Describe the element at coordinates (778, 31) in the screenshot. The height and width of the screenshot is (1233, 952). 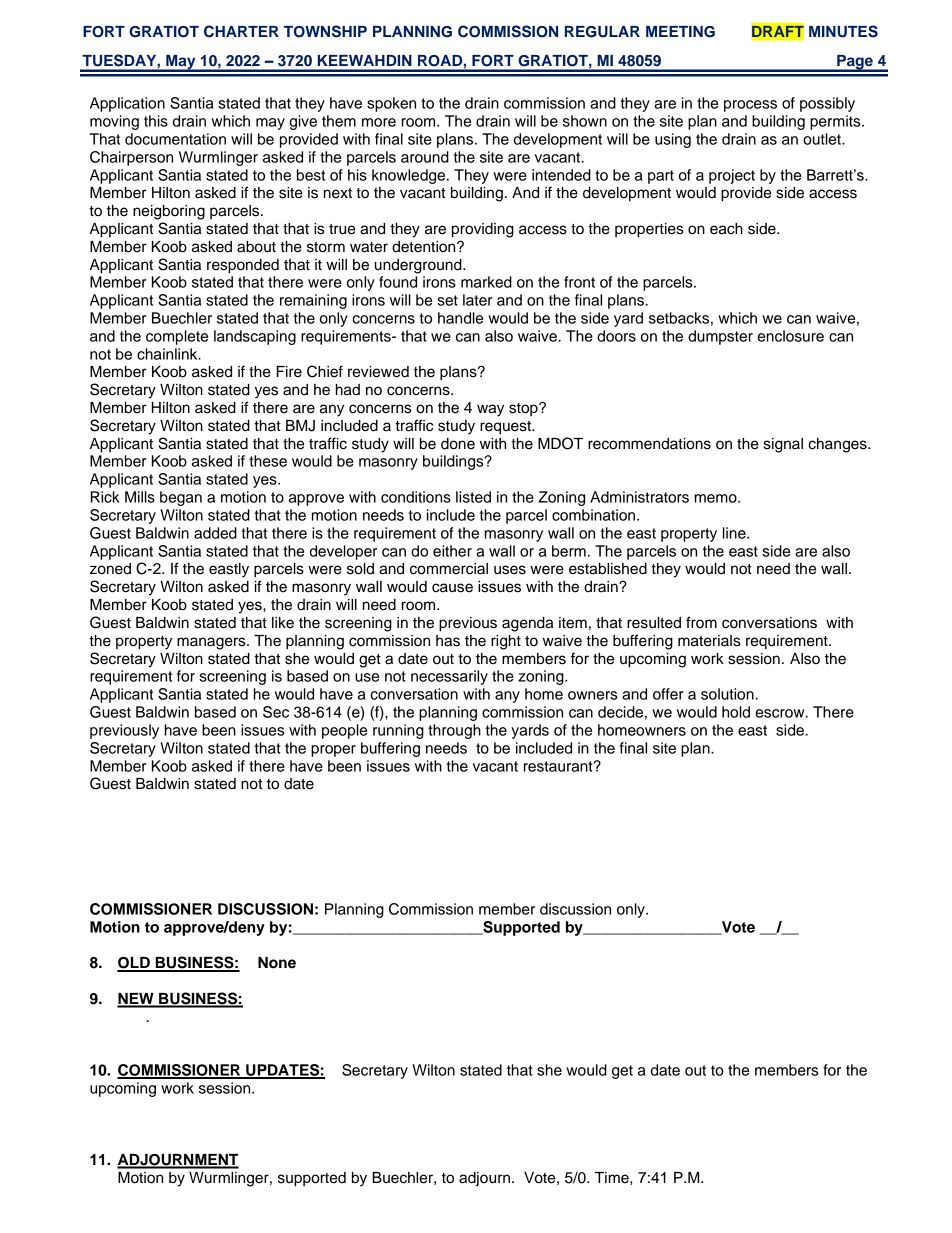
I see `DRAFT` at that location.
